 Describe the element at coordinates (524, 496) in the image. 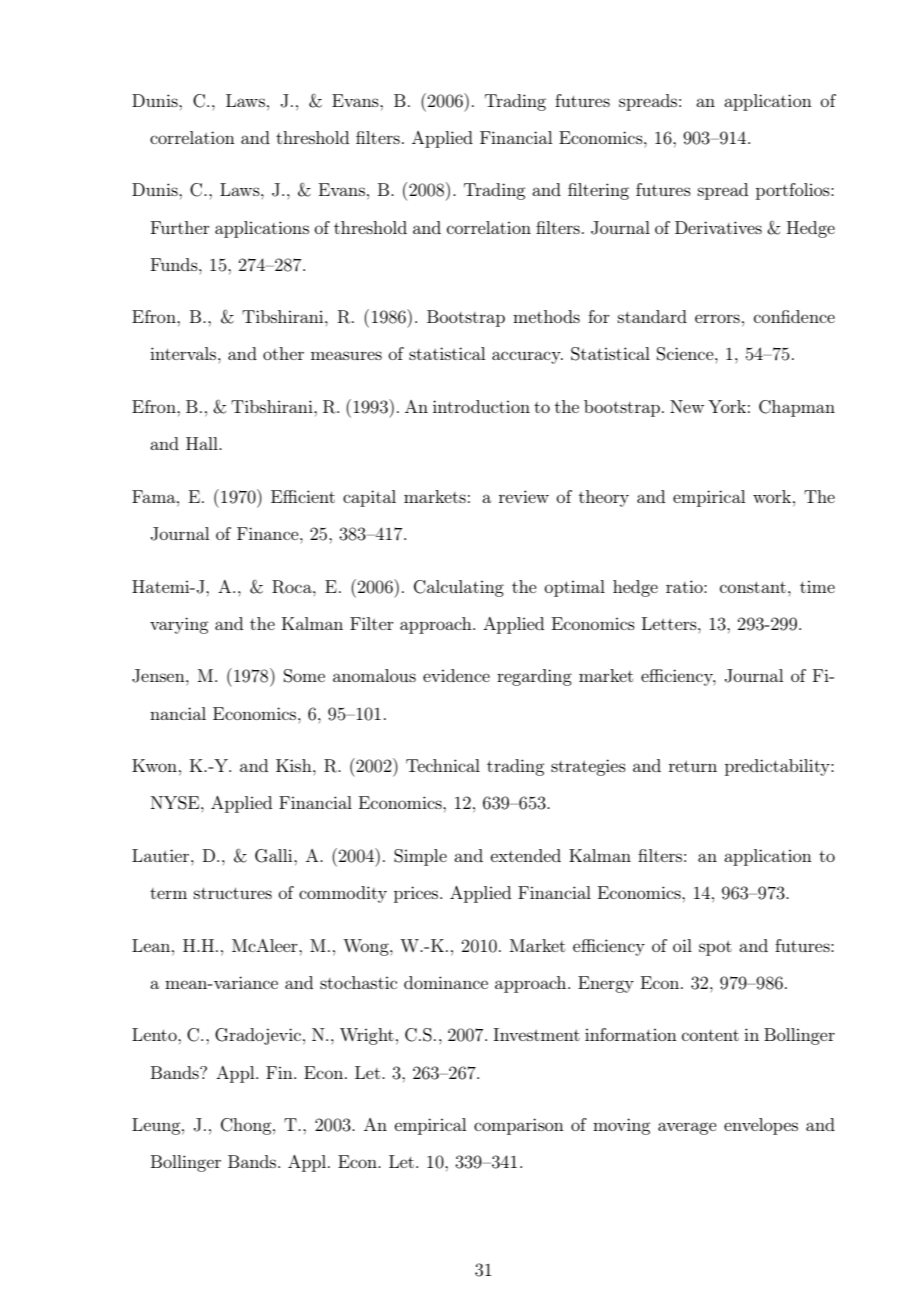

I see `review` at that location.
